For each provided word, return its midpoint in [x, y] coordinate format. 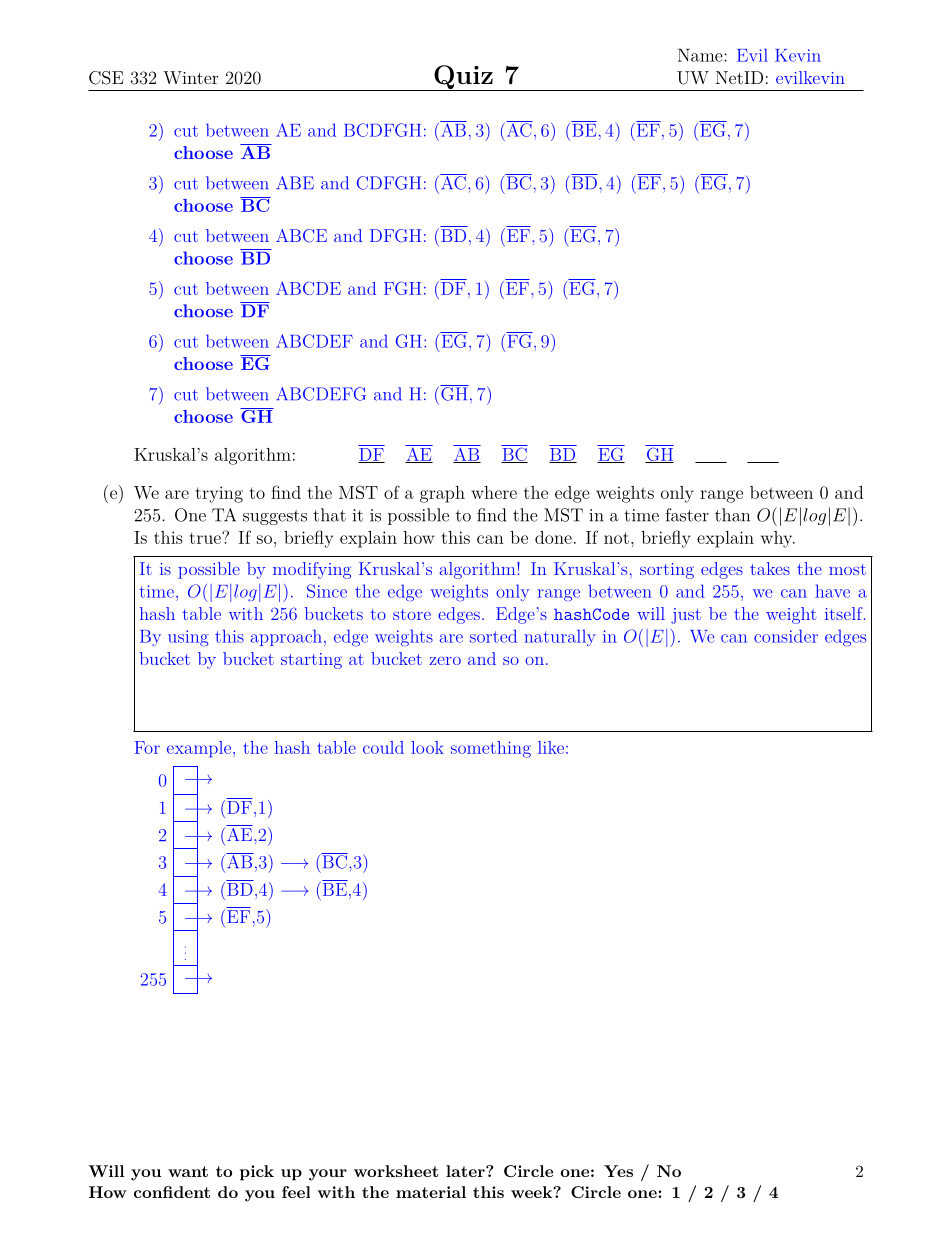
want [188, 1171]
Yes [618, 1171]
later [466, 1171]
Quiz [463, 78]
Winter [190, 77]
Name [701, 55]
